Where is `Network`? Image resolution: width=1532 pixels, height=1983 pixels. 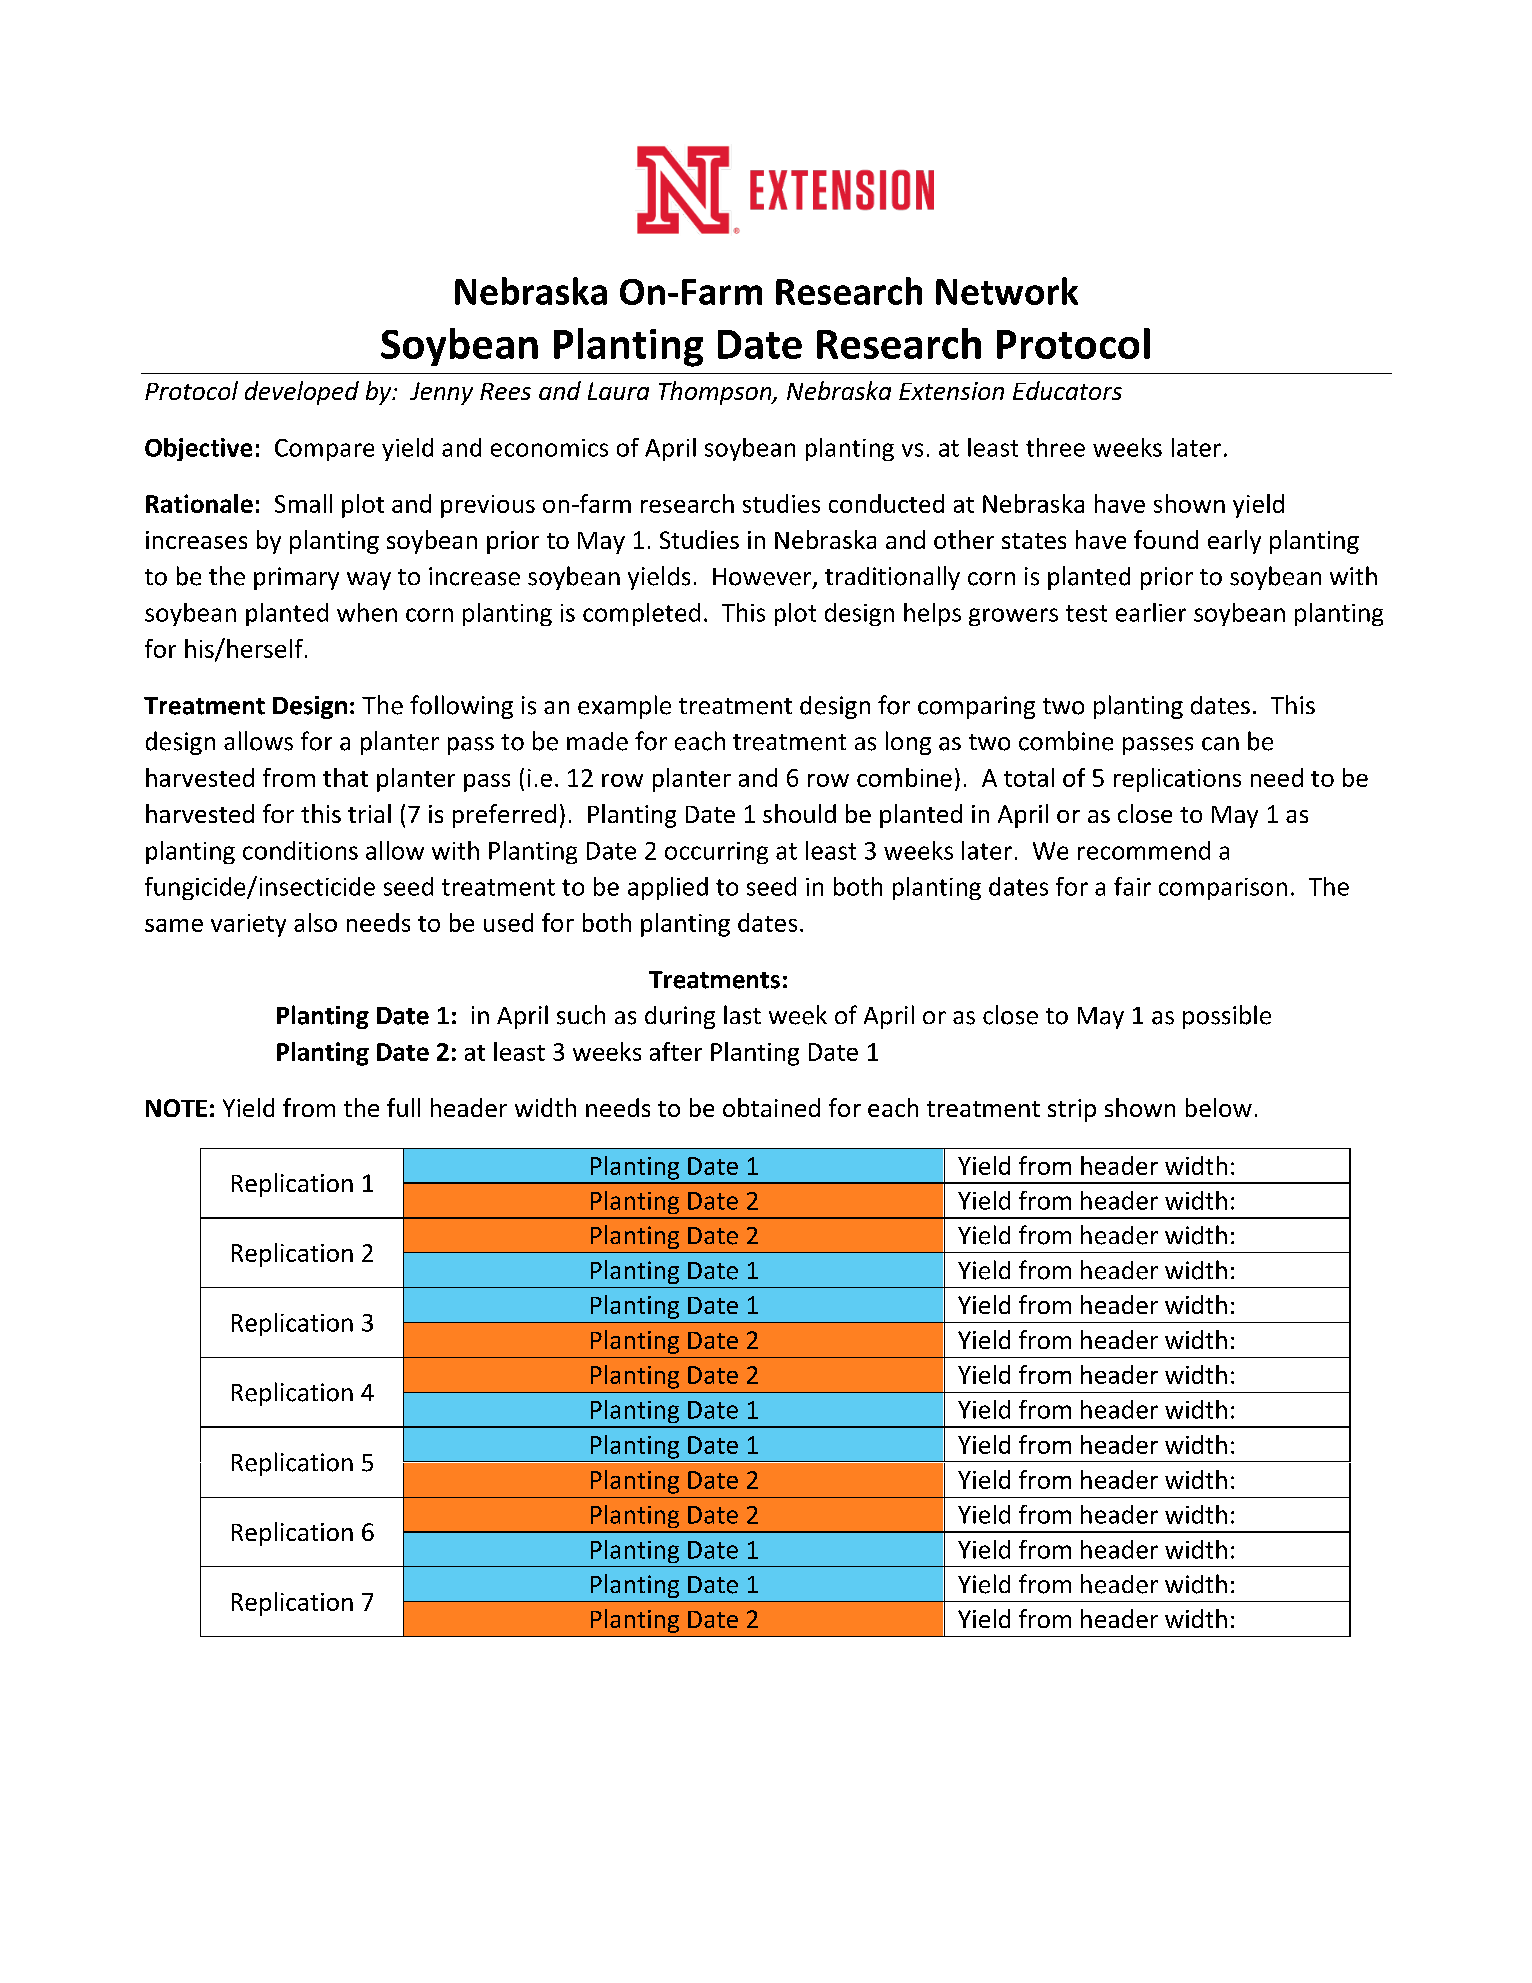 Network is located at coordinates (1007, 291).
